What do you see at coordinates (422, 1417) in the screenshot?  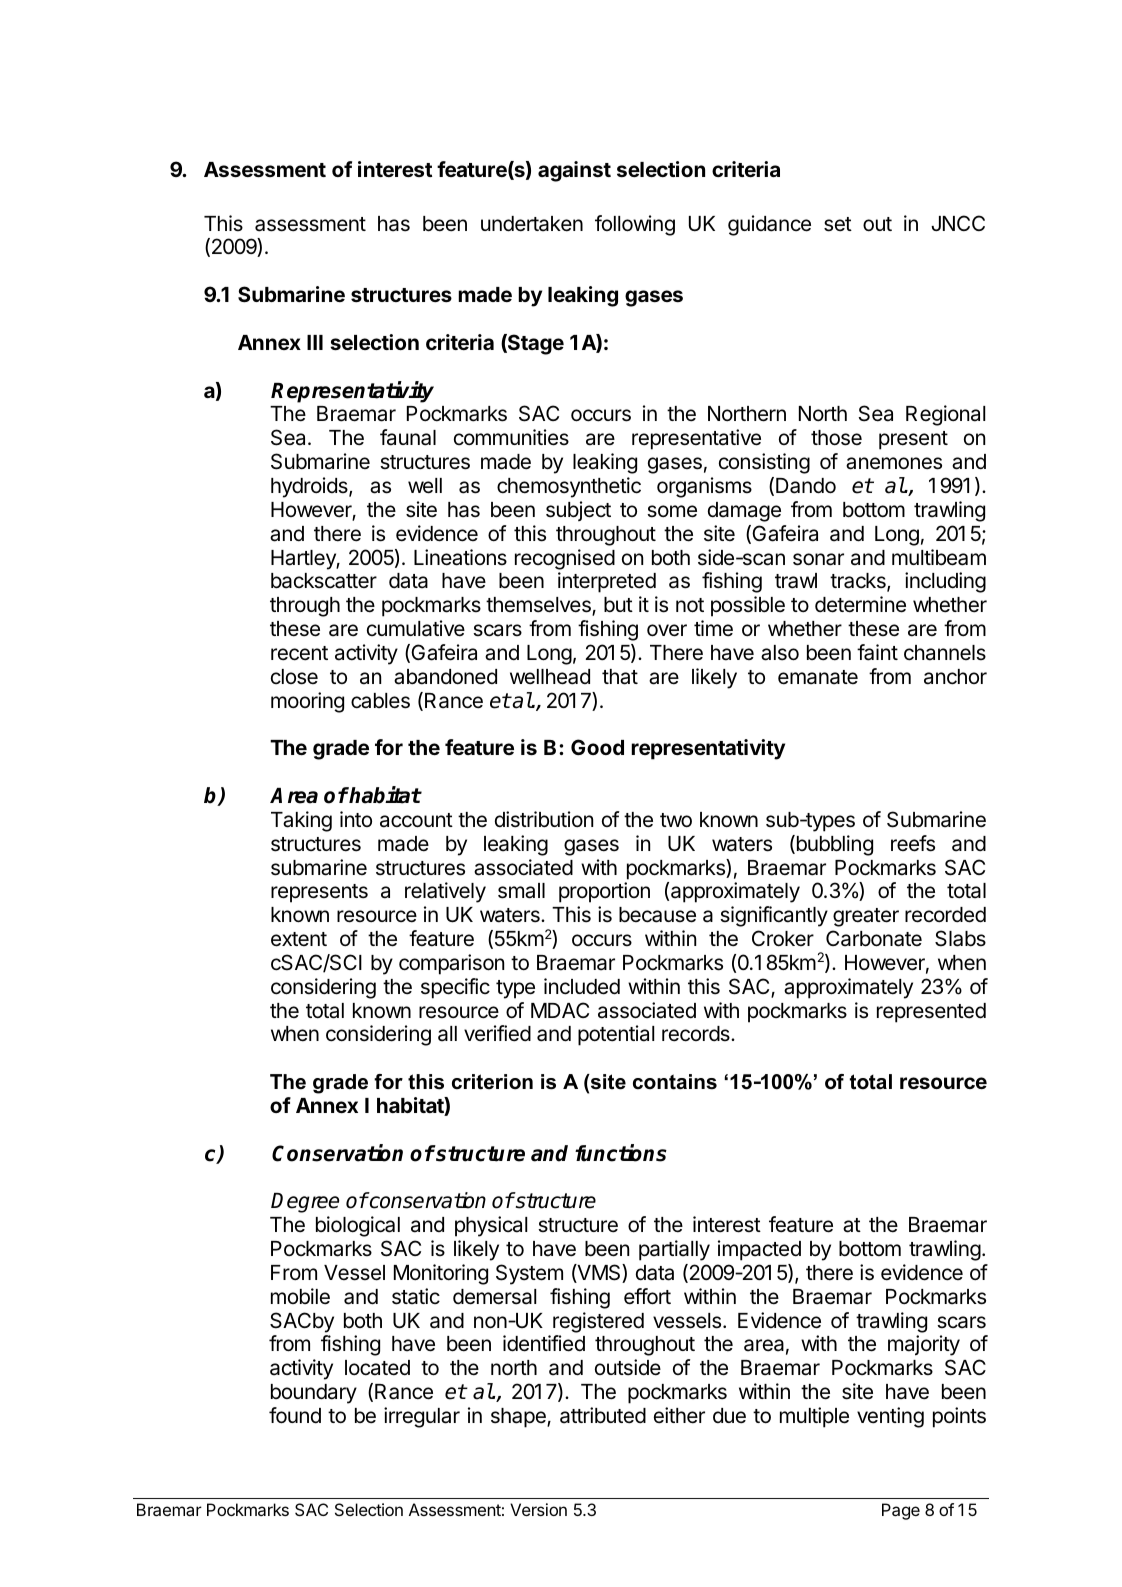 I see `irregular` at bounding box center [422, 1417].
